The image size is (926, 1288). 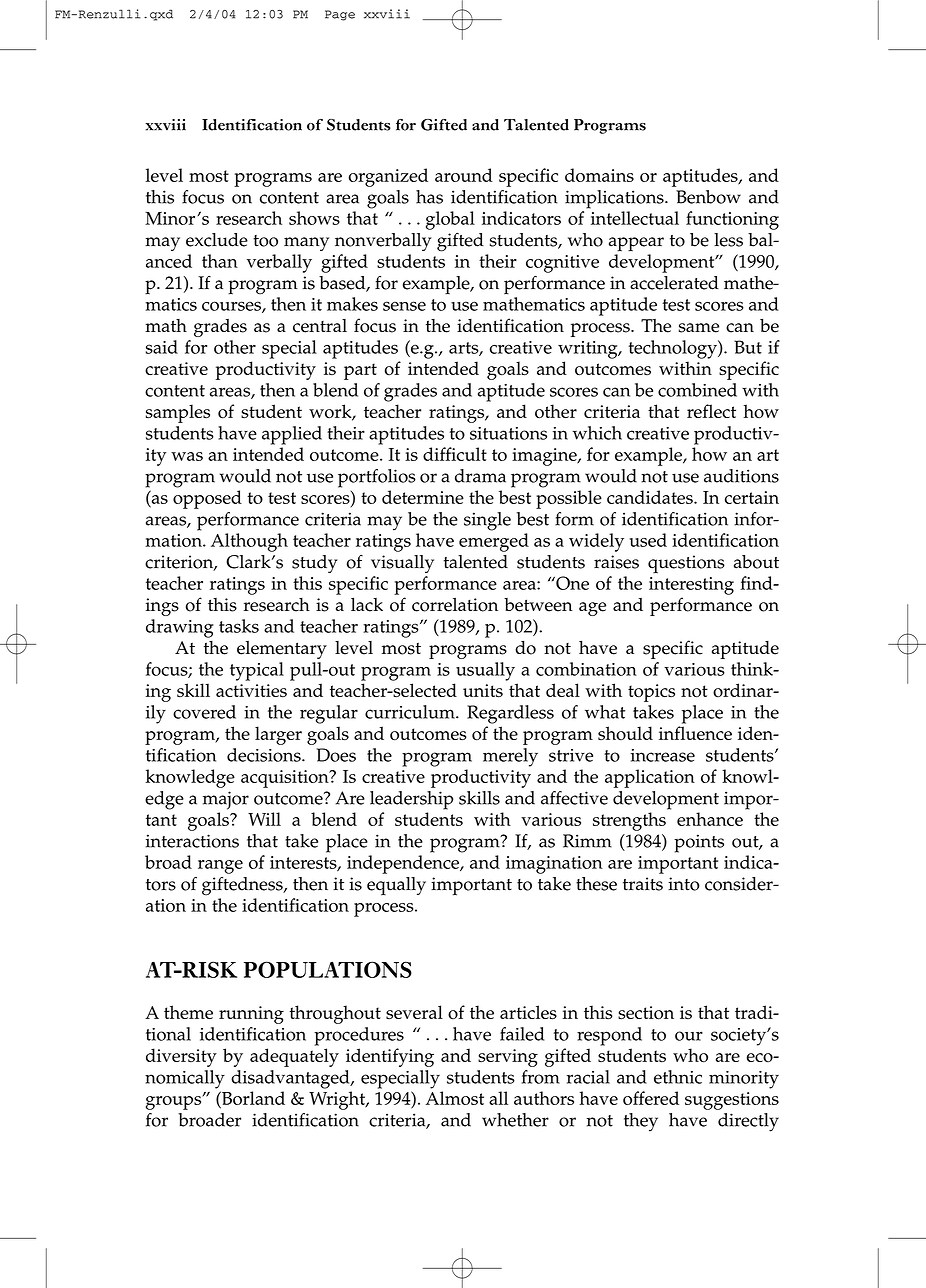 What do you see at coordinates (226, 800) in the screenshot?
I see `major` at bounding box center [226, 800].
